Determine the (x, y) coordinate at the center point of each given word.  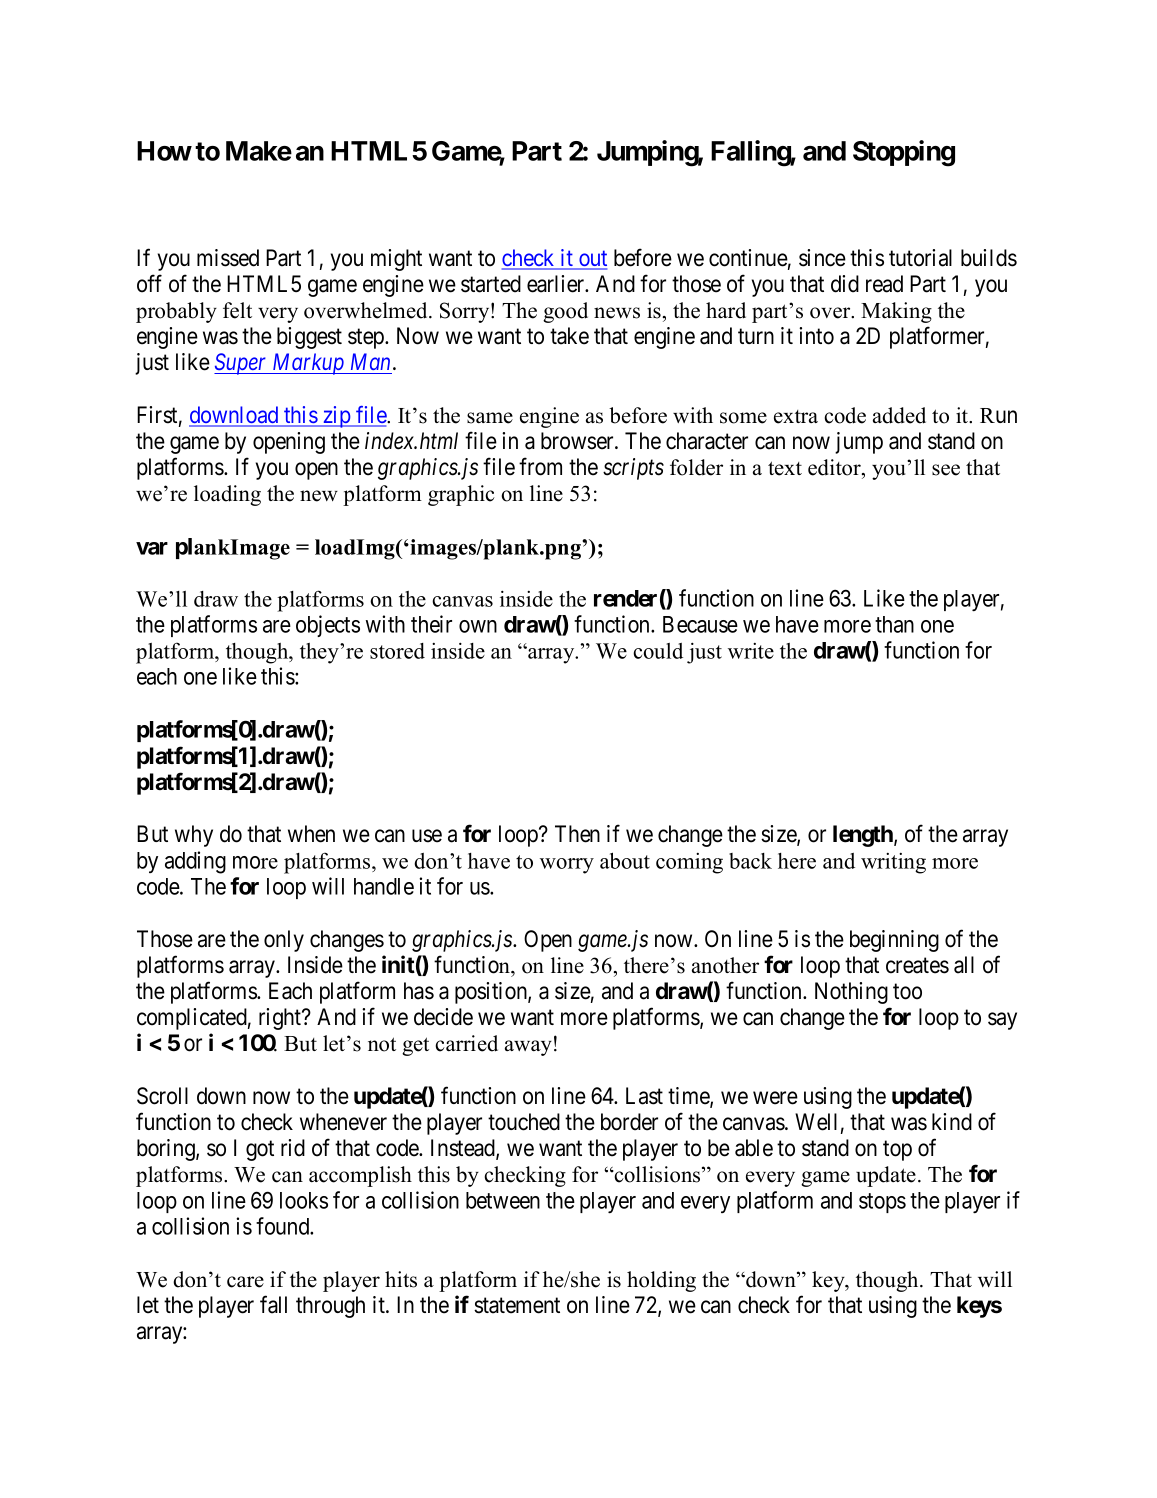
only (284, 941)
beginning (894, 941)
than (894, 624)
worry (567, 866)
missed (228, 258)
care (245, 1282)
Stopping (904, 153)
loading (227, 495)
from (540, 466)
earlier (557, 284)
